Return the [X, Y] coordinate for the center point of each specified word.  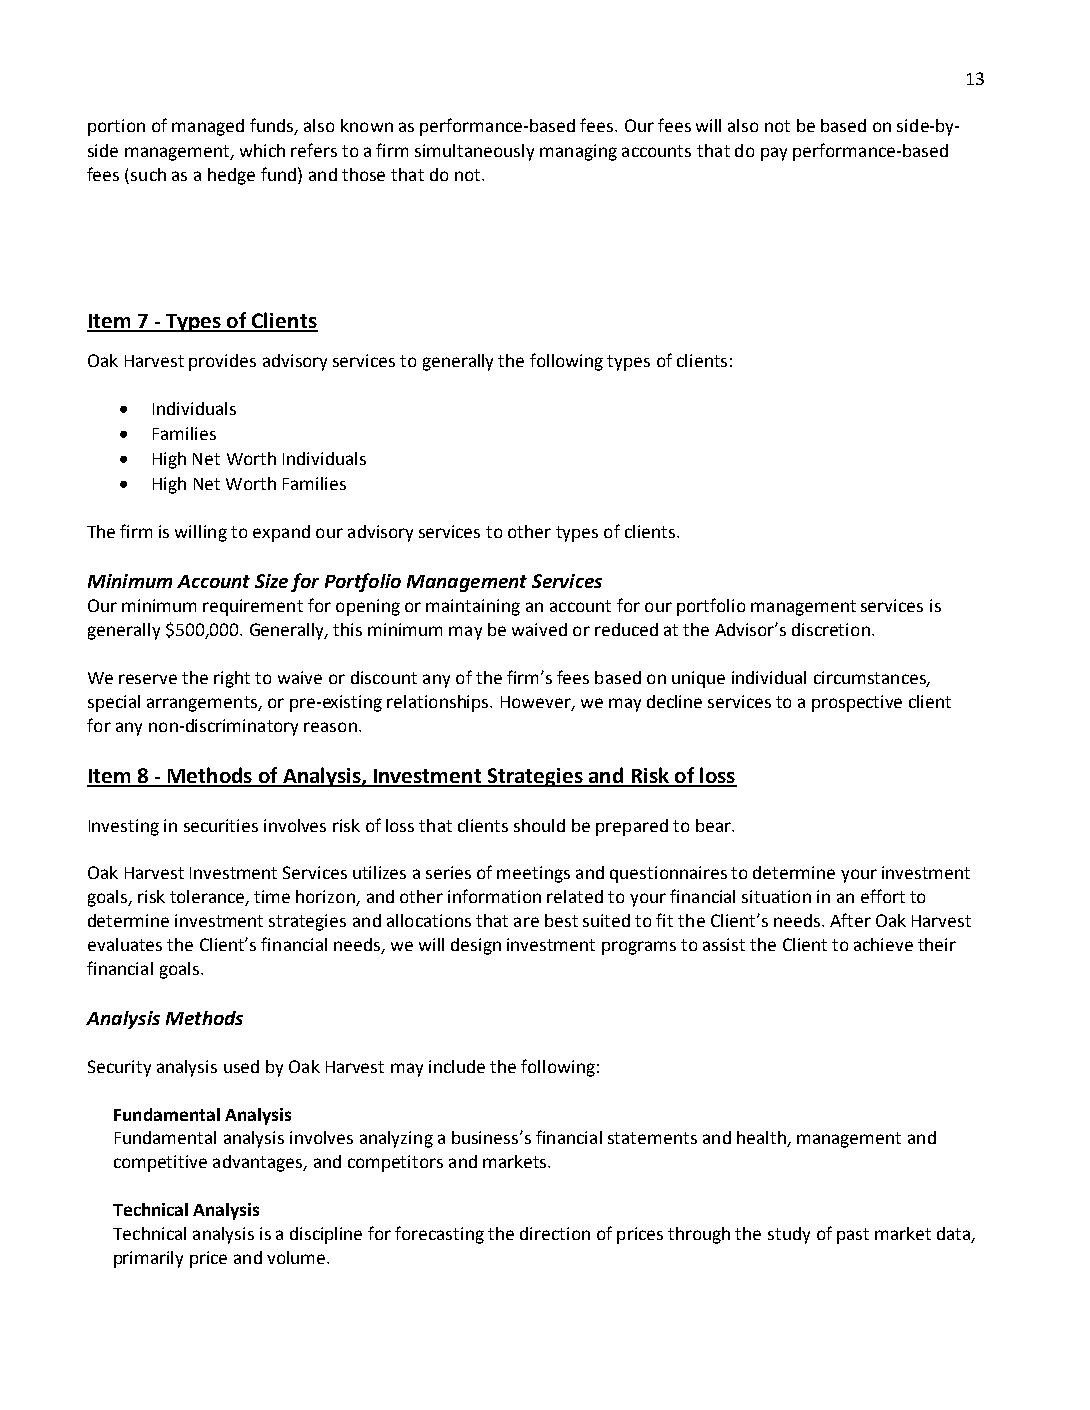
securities [221, 825]
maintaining [473, 607]
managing [578, 152]
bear [714, 825]
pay [774, 154]
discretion [831, 629]
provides [222, 362]
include [457, 1066]
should [539, 825]
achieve [883, 944]
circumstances [871, 678]
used [241, 1066]
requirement [253, 607]
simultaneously [474, 152]
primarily [148, 1259]
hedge [231, 176]
